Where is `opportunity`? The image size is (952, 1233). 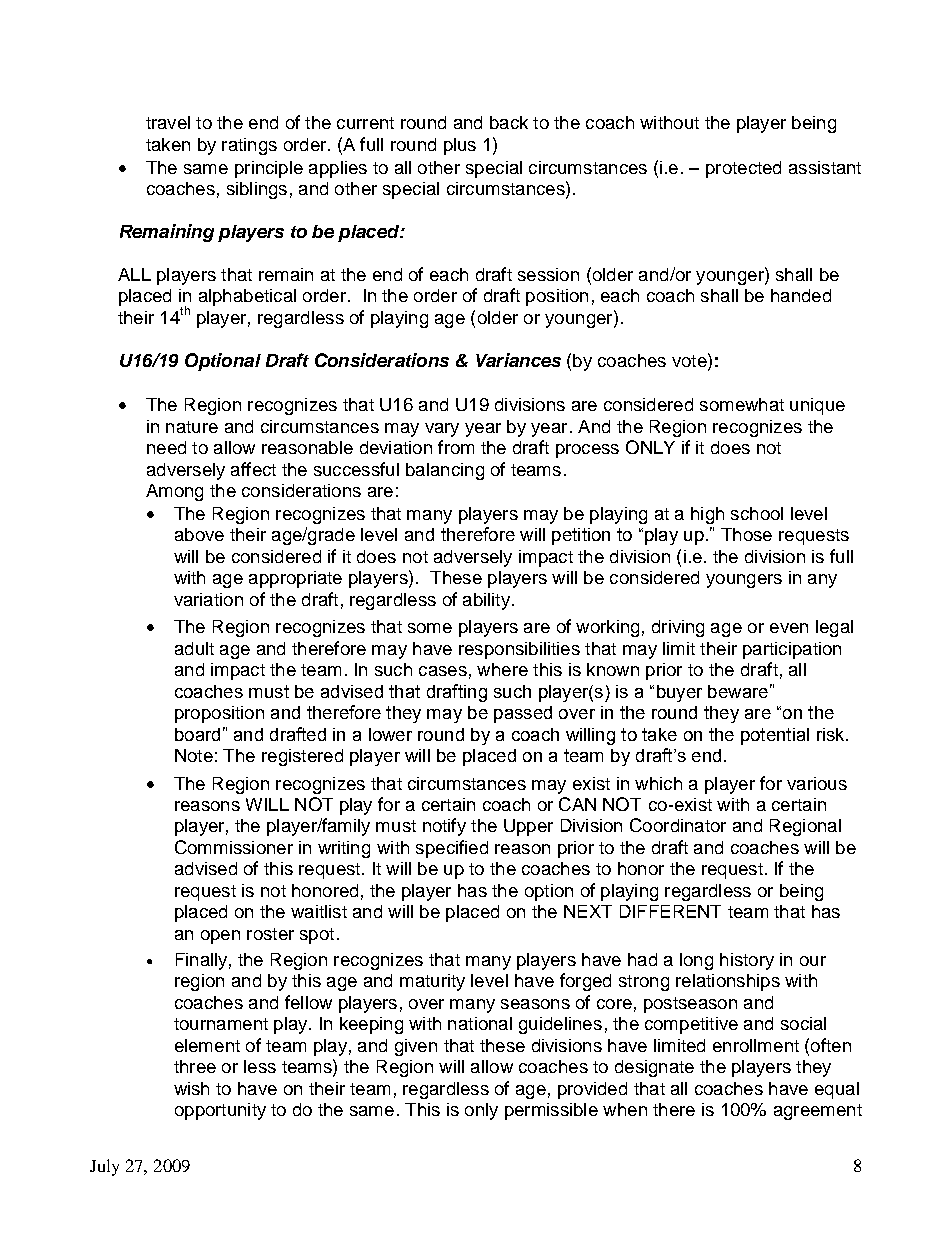
opportunity is located at coordinates (220, 1111).
